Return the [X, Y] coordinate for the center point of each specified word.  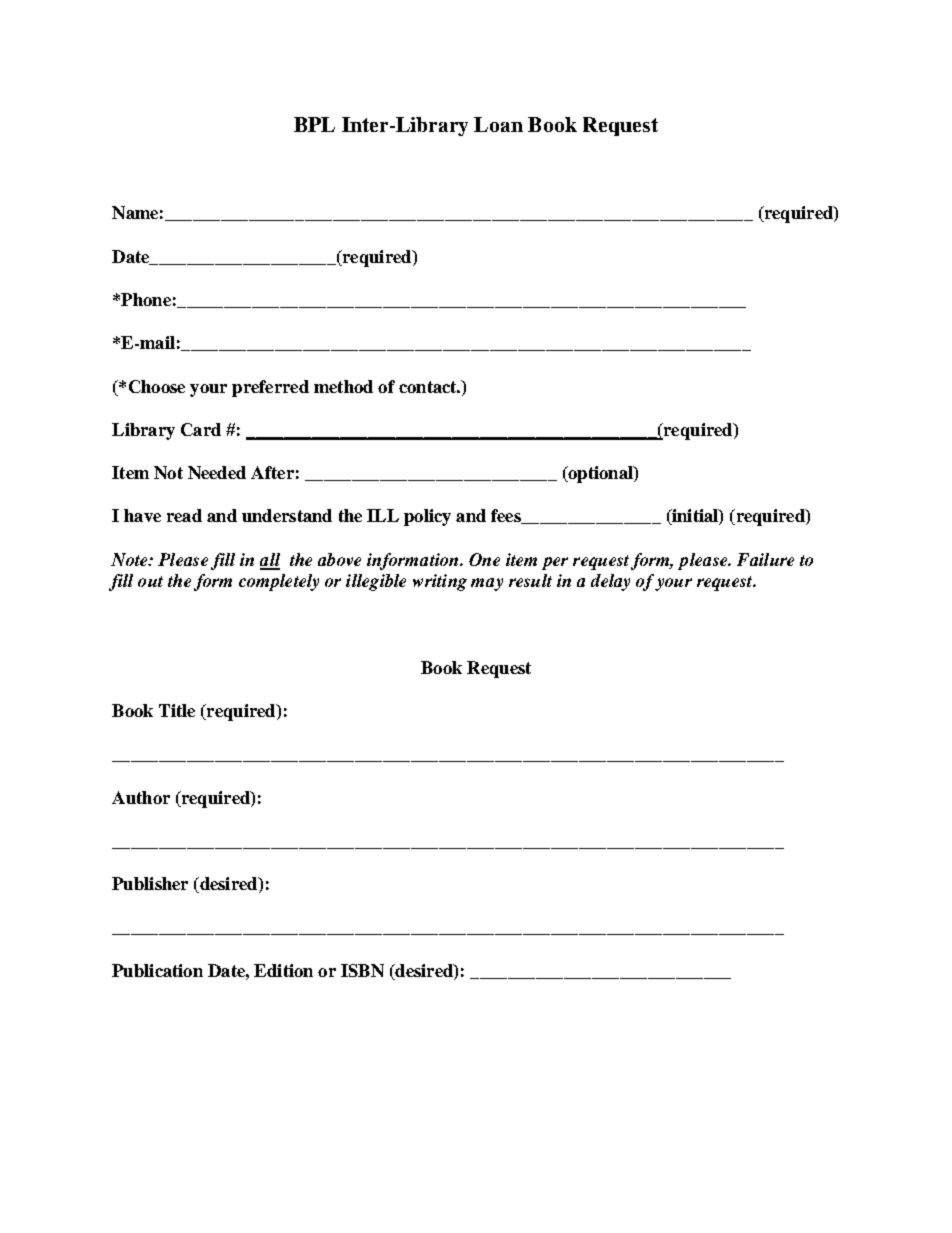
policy [427, 517]
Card [201, 429]
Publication [157, 970]
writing [440, 582]
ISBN [362, 970]
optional [600, 474]
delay [610, 582]
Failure [765, 559]
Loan [498, 124]
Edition [283, 970]
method [343, 386]
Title [177, 710]
